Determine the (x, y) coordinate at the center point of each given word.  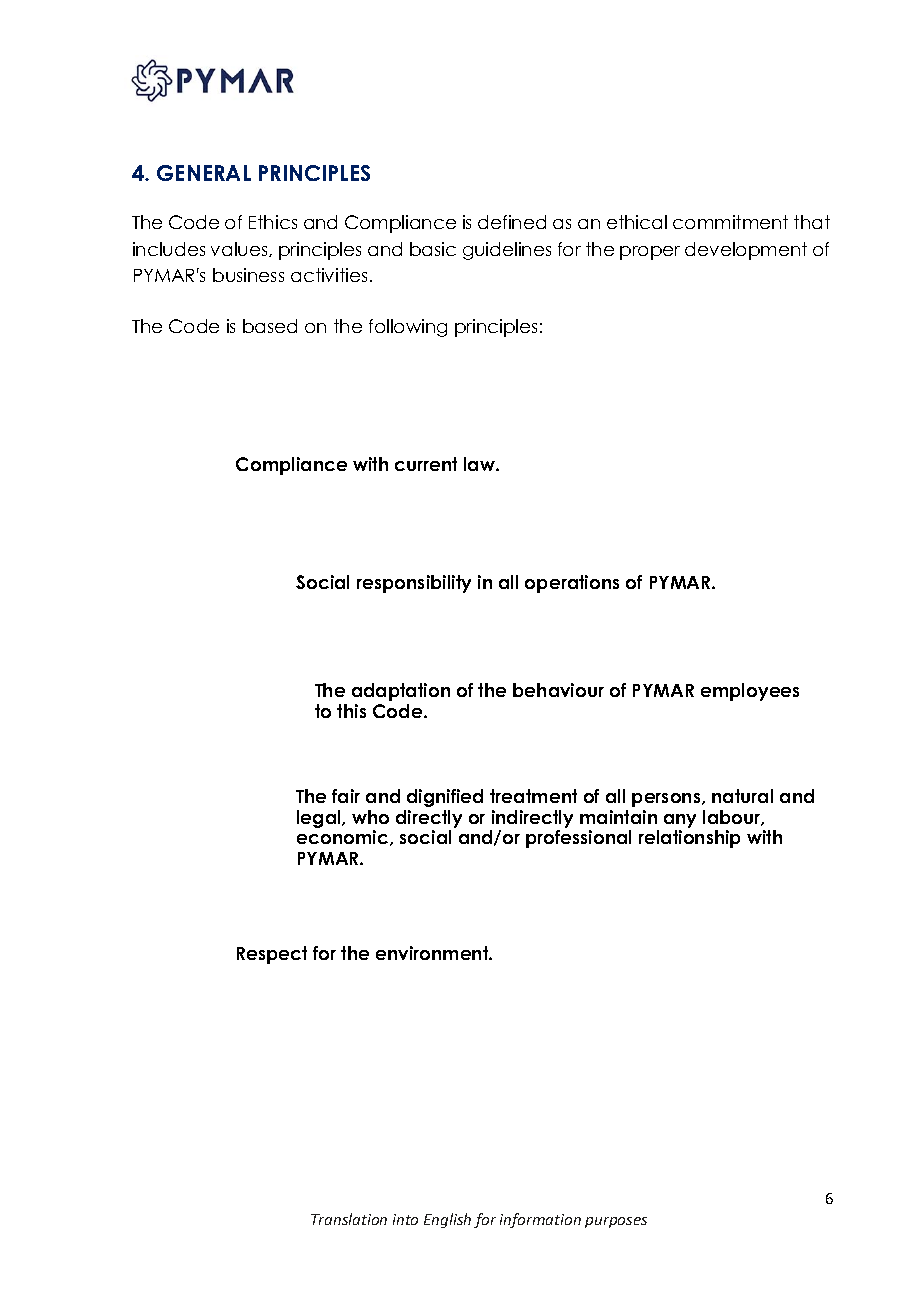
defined (512, 222)
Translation (349, 1219)
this (351, 711)
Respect (272, 955)
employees (750, 692)
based (270, 326)
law (480, 464)
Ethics (273, 222)
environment (433, 953)
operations (572, 584)
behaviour (558, 690)
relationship (689, 839)
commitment (730, 222)
